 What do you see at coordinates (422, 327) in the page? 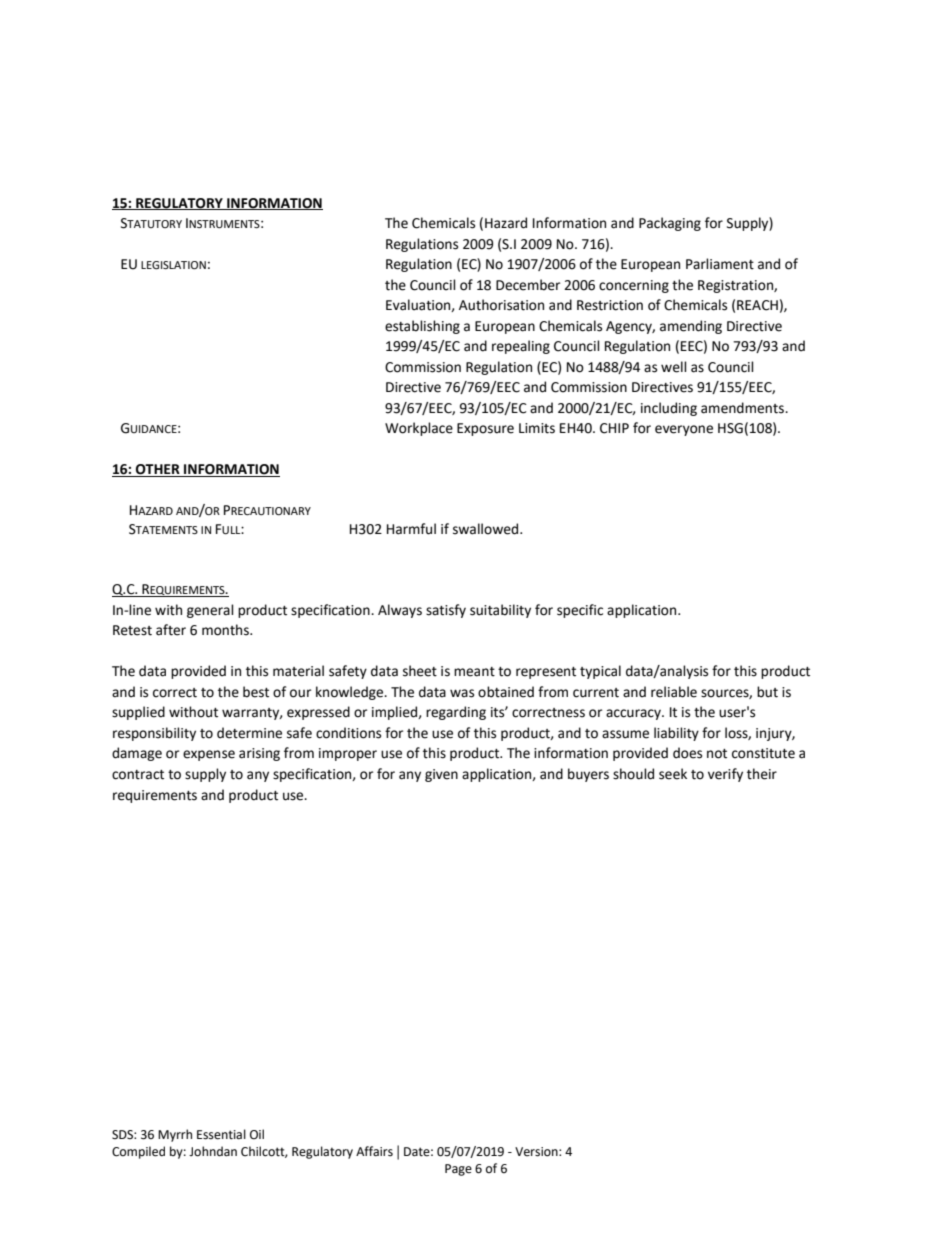
I see `establishing` at bounding box center [422, 327].
